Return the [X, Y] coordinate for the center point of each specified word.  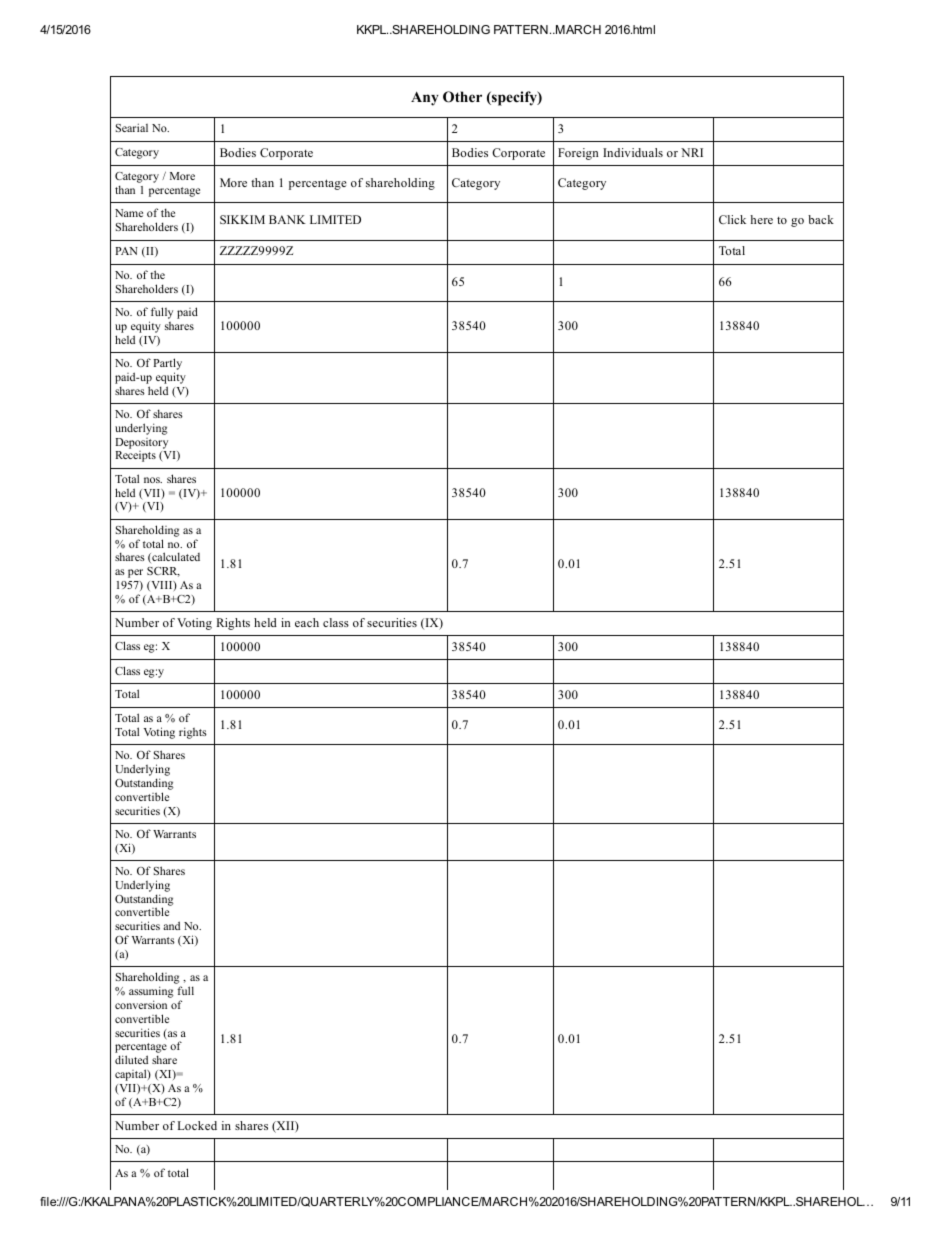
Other [462, 97]
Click [732, 219]
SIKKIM [242, 219]
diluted [131, 1059]
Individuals [633, 152]
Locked [197, 1125]
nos [153, 480]
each [307, 622]
